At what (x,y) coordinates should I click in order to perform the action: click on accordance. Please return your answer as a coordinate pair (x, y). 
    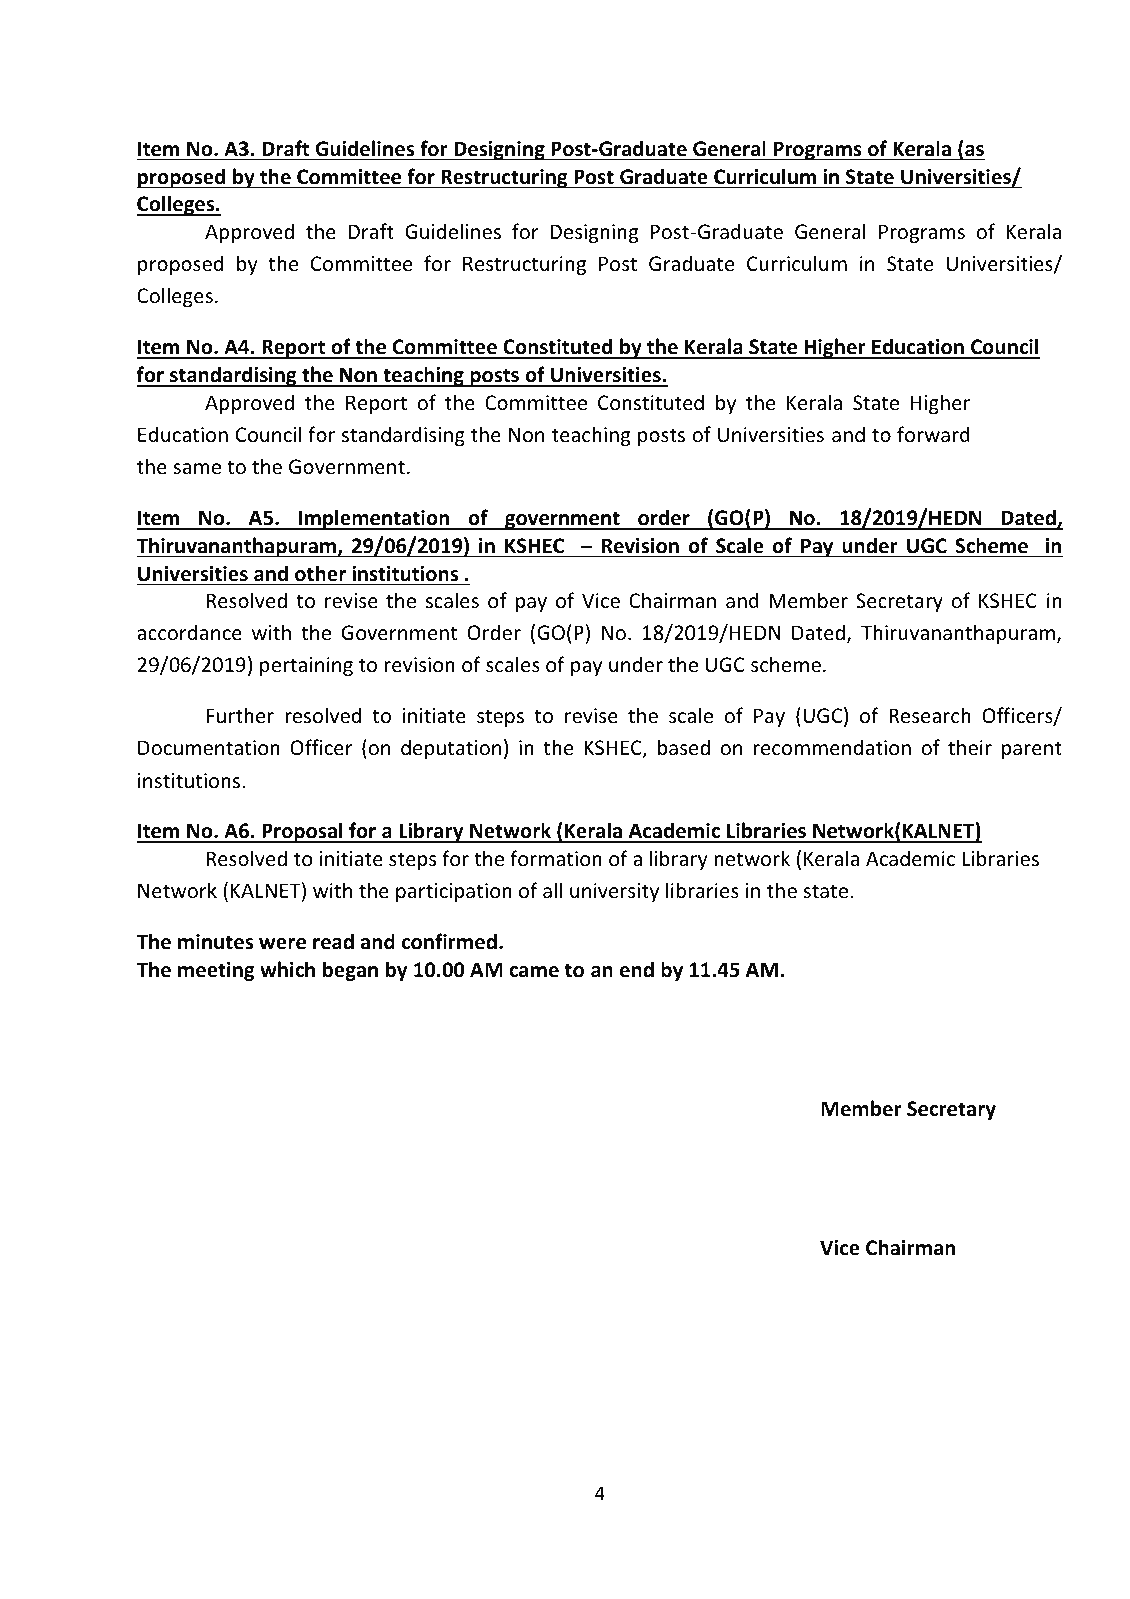
    Looking at the image, I should click on (189, 632).
